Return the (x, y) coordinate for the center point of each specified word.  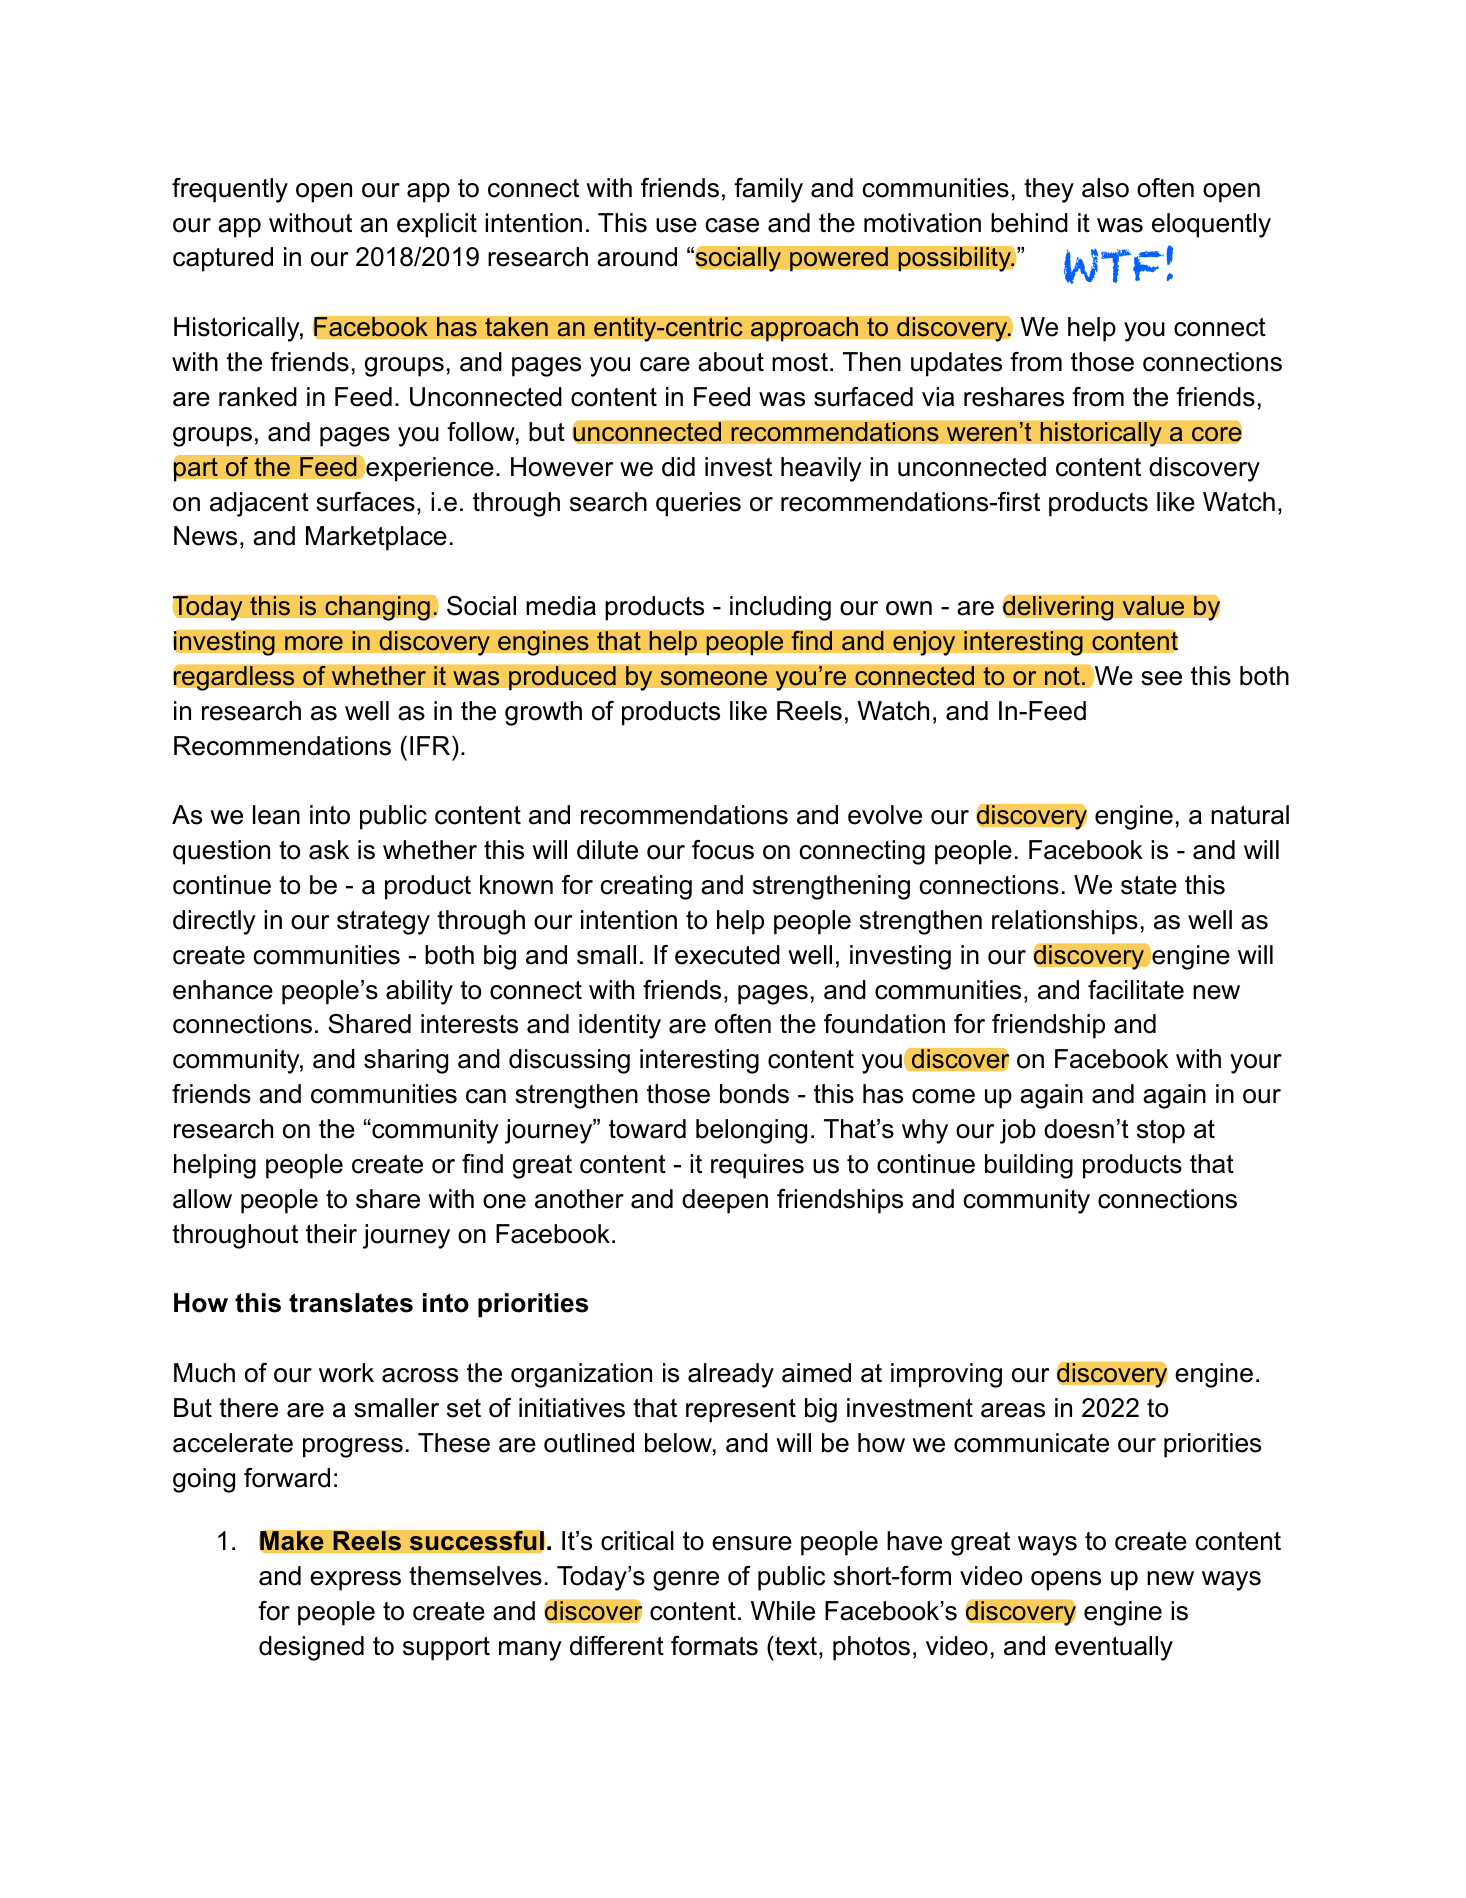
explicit (437, 225)
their (331, 1234)
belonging (751, 1131)
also (1105, 188)
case (732, 225)
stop (1161, 1132)
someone (713, 678)
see (1161, 678)
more (314, 643)
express (355, 1581)
